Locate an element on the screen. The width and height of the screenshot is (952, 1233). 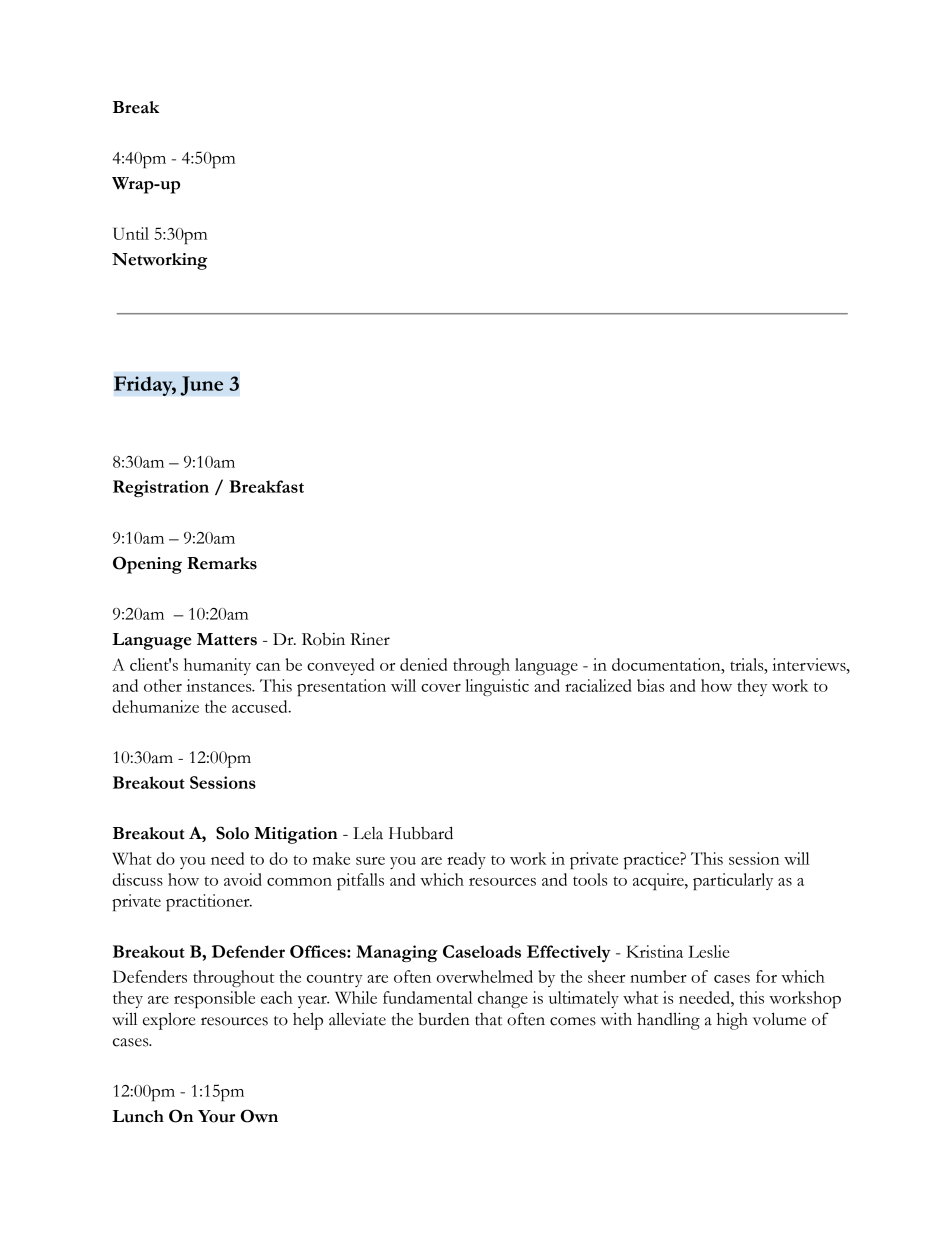
accused is located at coordinates (261, 706).
